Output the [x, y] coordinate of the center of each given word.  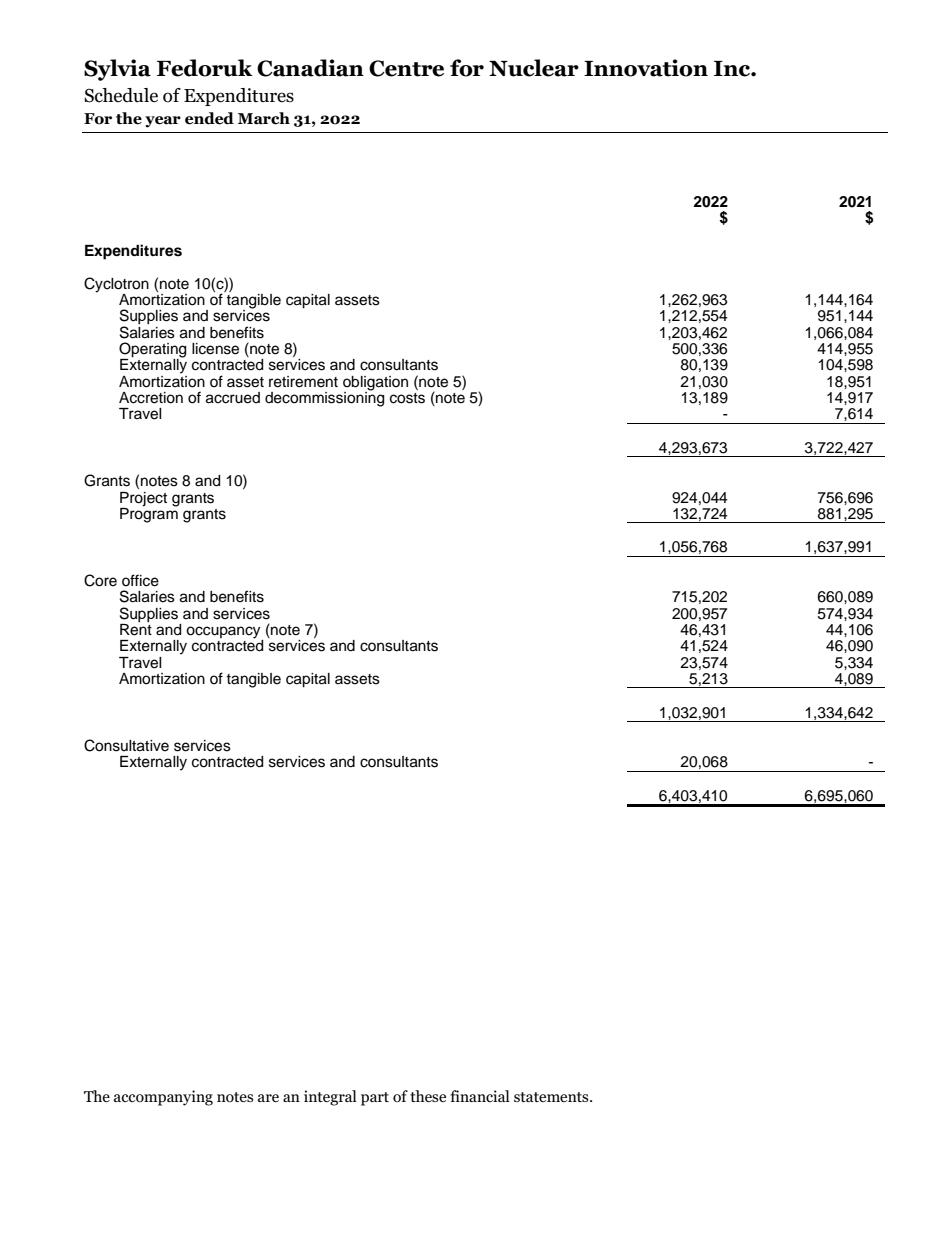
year [163, 122]
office [140, 580]
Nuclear [534, 68]
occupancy [224, 633]
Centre [406, 68]
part [375, 1099]
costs [407, 398]
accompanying [163, 1098]
